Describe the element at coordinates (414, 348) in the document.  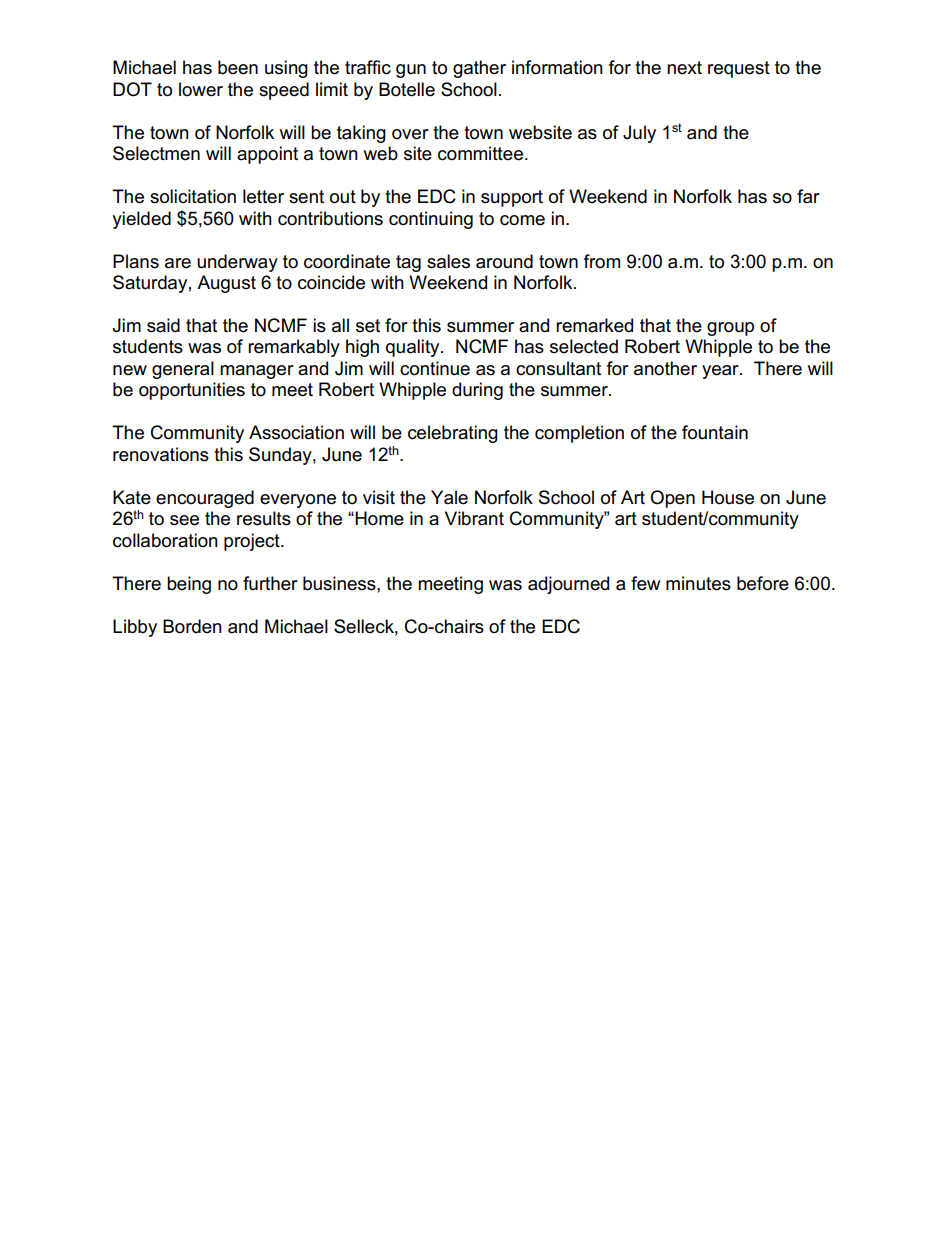
I see `quality` at that location.
